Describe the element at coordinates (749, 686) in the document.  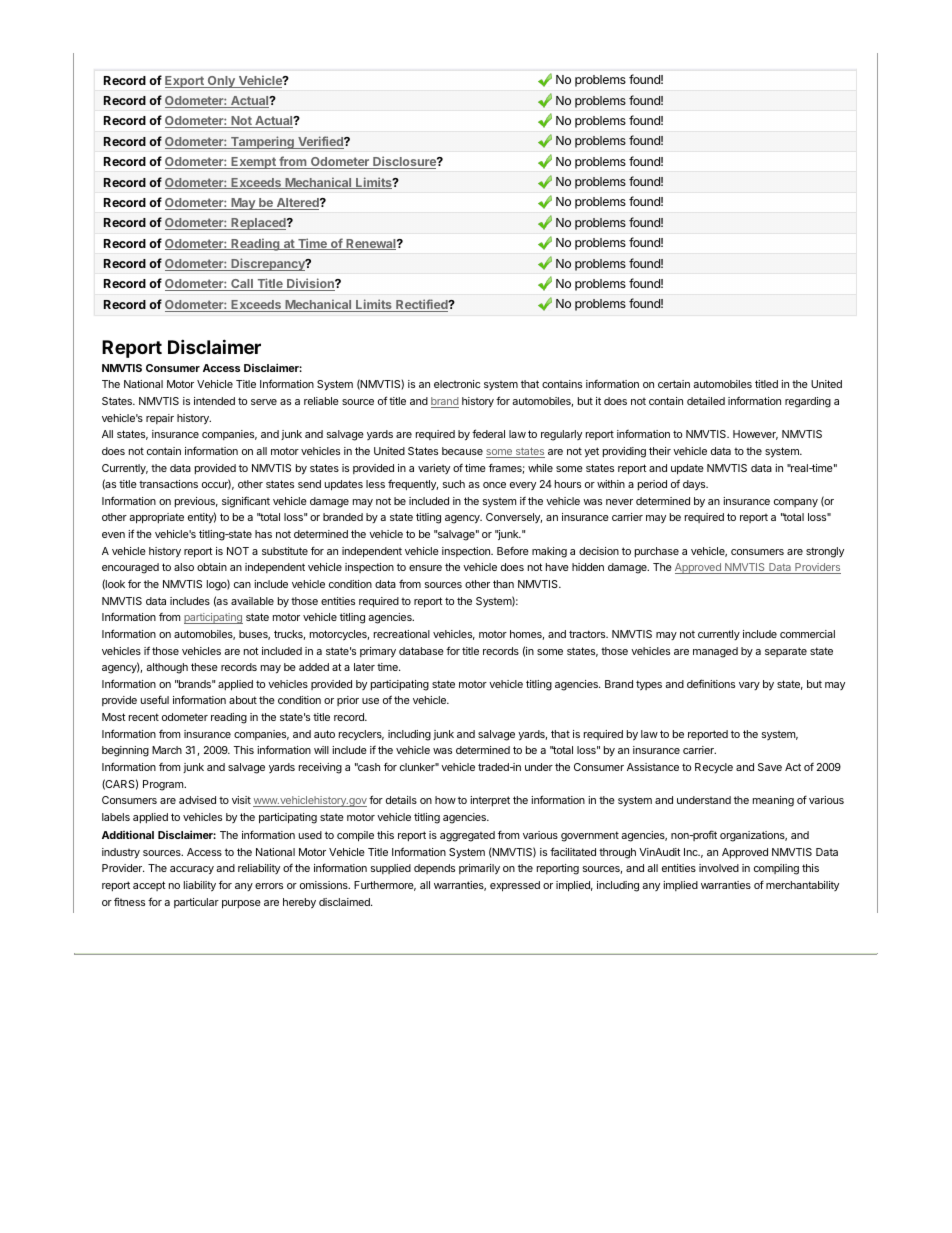
I see `vary` at that location.
